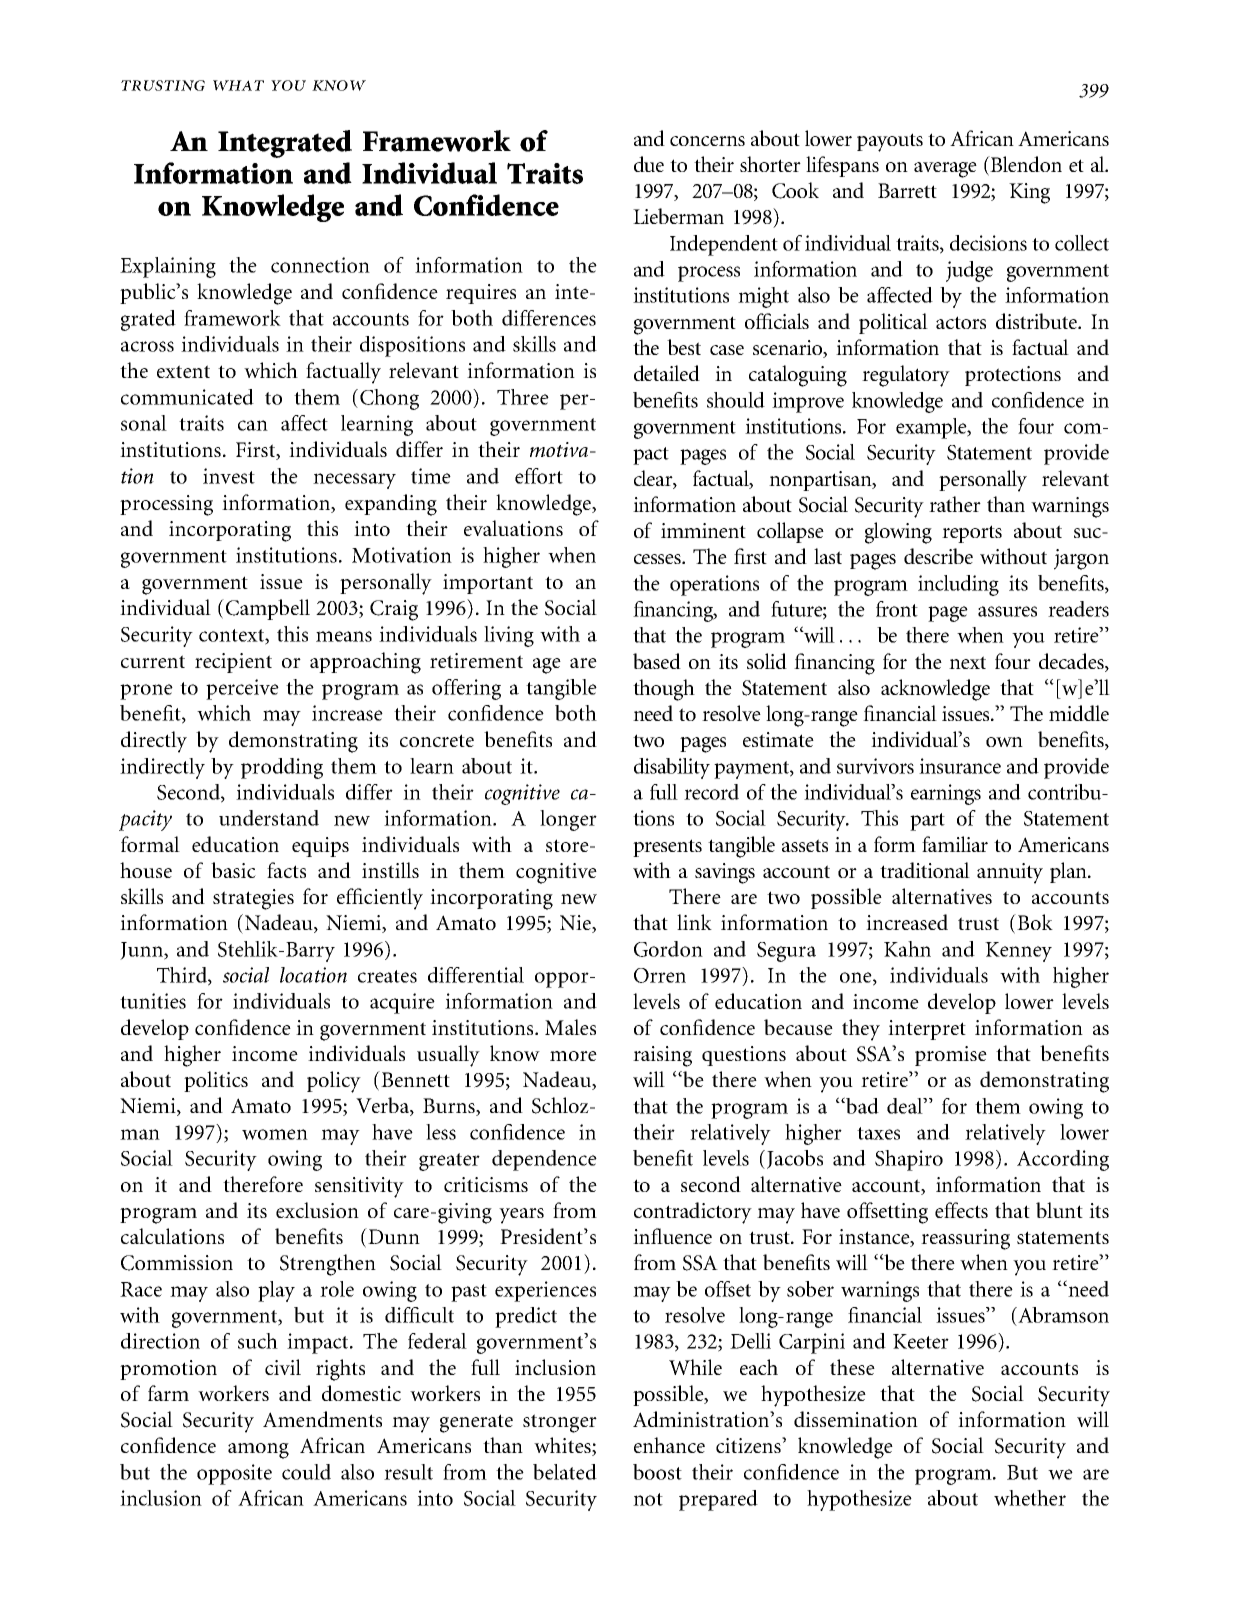 Image resolution: width=1235 pixels, height=1599 pixels. Describe the element at coordinates (258, 1451) in the screenshot. I see `among` at that location.
